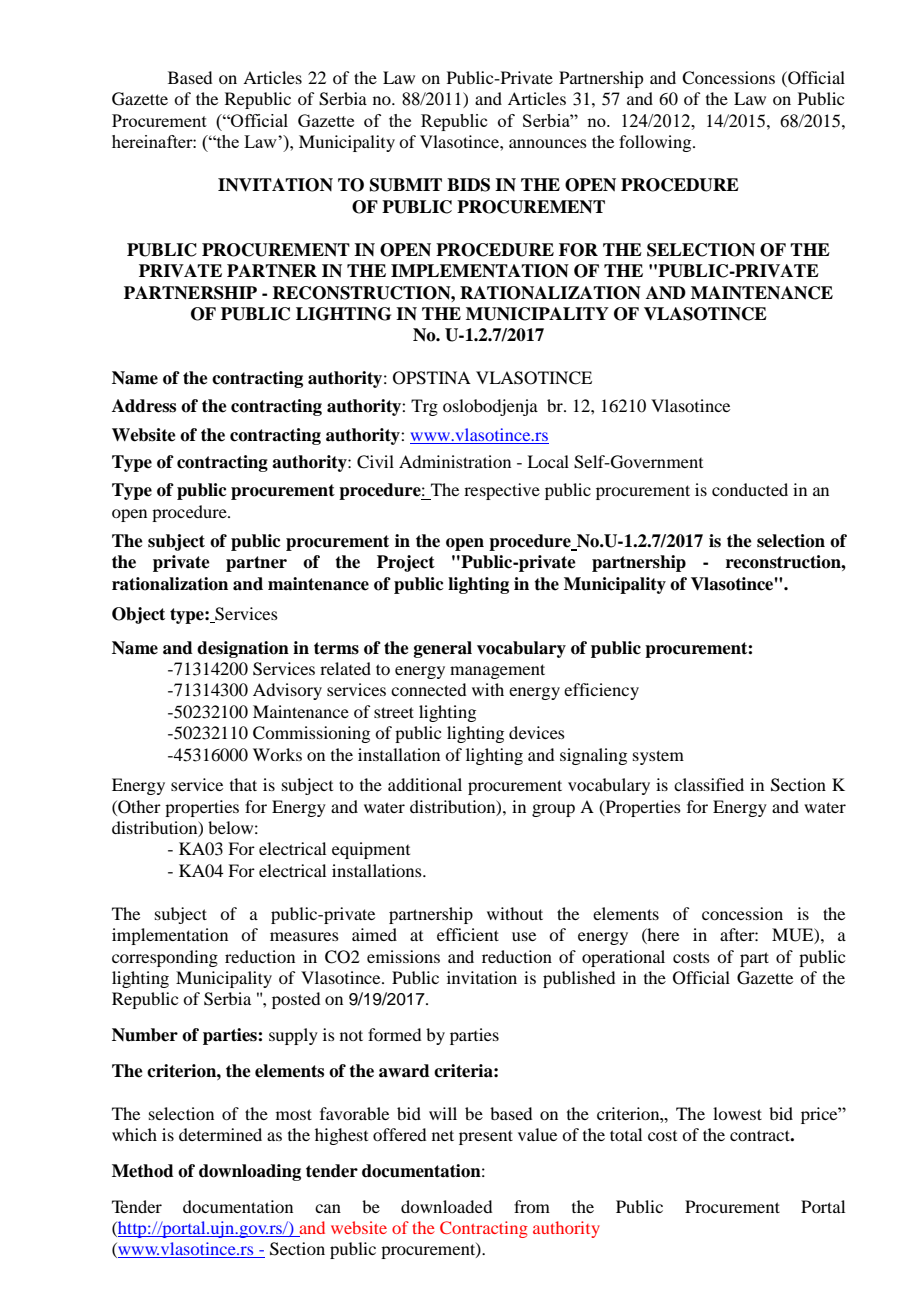 This page has height=1307, width=924. I want to click on following, so click(656, 143).
